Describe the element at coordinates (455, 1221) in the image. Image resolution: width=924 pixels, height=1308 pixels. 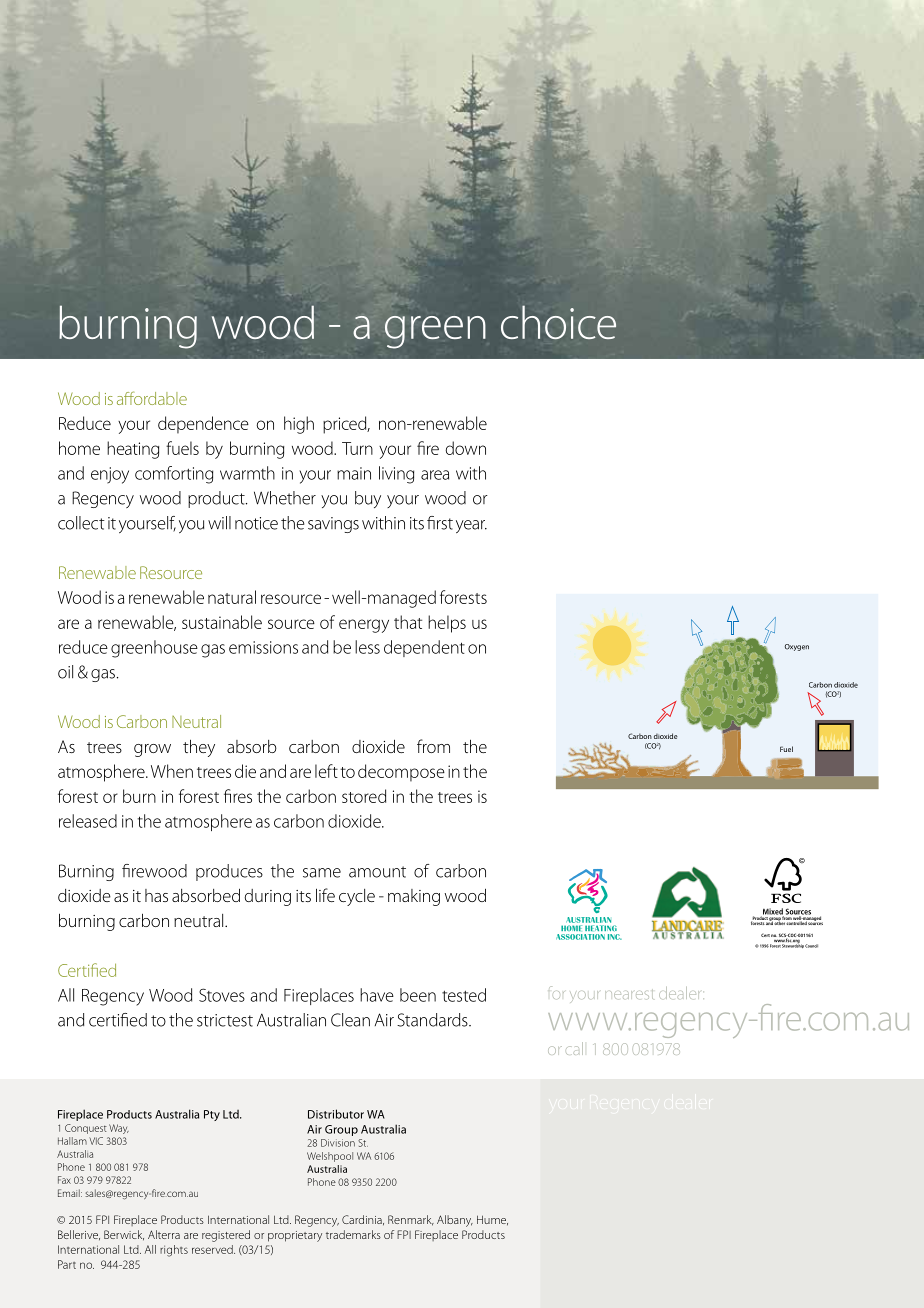
I see `Albany` at that location.
